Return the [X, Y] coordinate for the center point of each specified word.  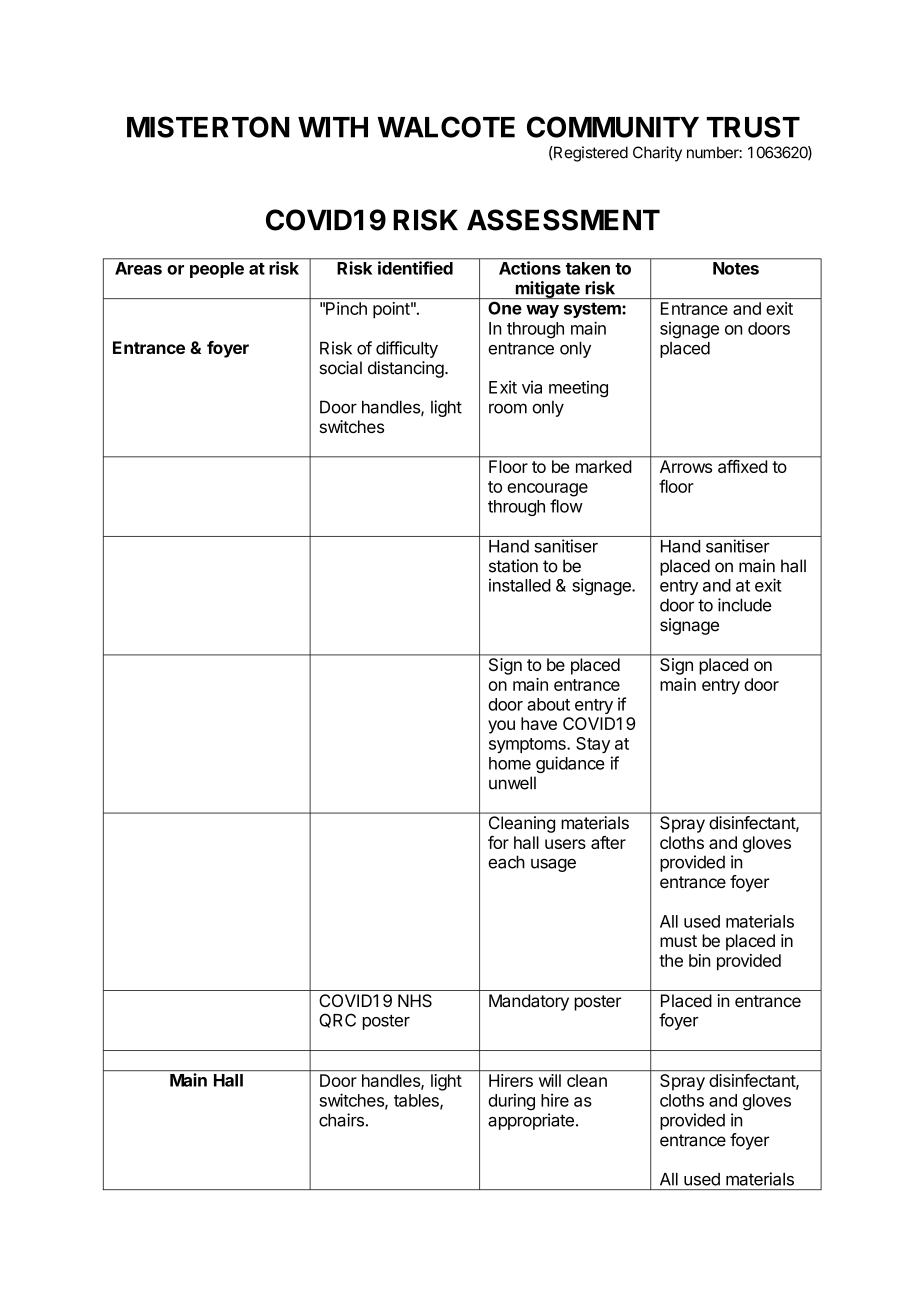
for [498, 842]
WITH [333, 127]
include [745, 605]
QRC [337, 1020]
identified [415, 268]
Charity [657, 154]
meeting [578, 388]
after [608, 842]
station [513, 566]
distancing [406, 369]
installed [520, 585]
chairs [341, 1120]
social [341, 368]
